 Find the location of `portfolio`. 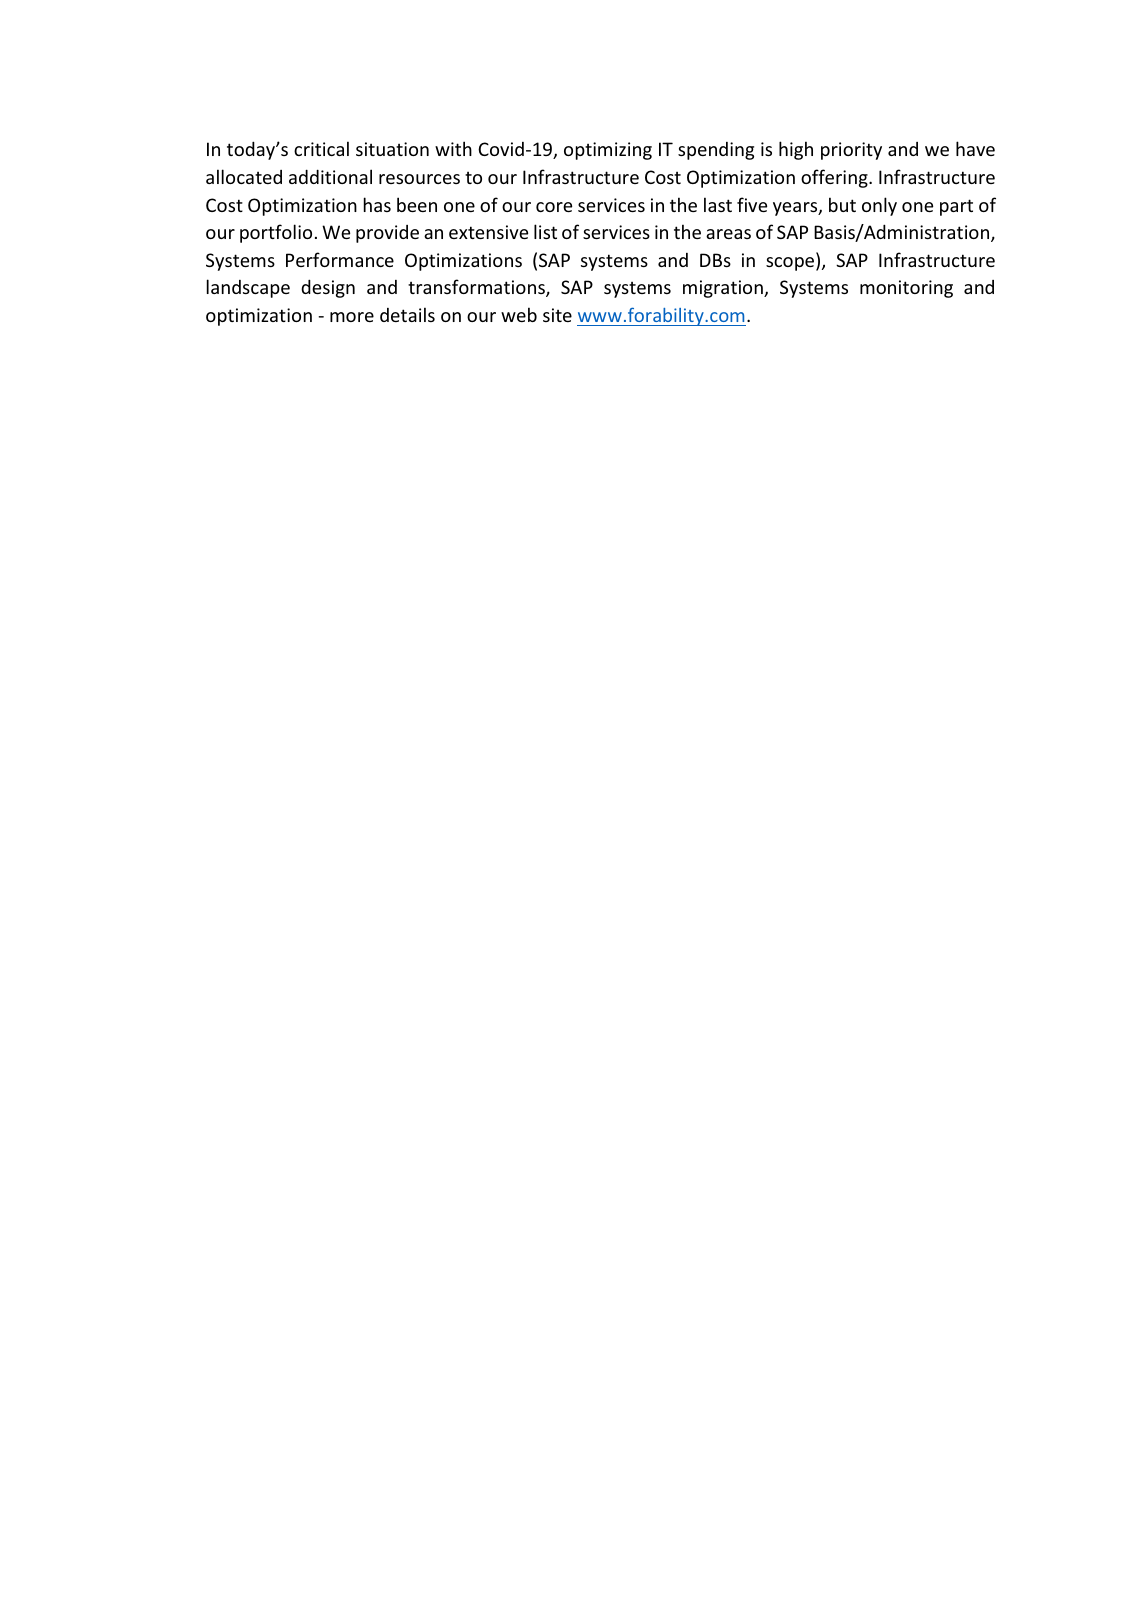

portfolio is located at coordinates (276, 233).
